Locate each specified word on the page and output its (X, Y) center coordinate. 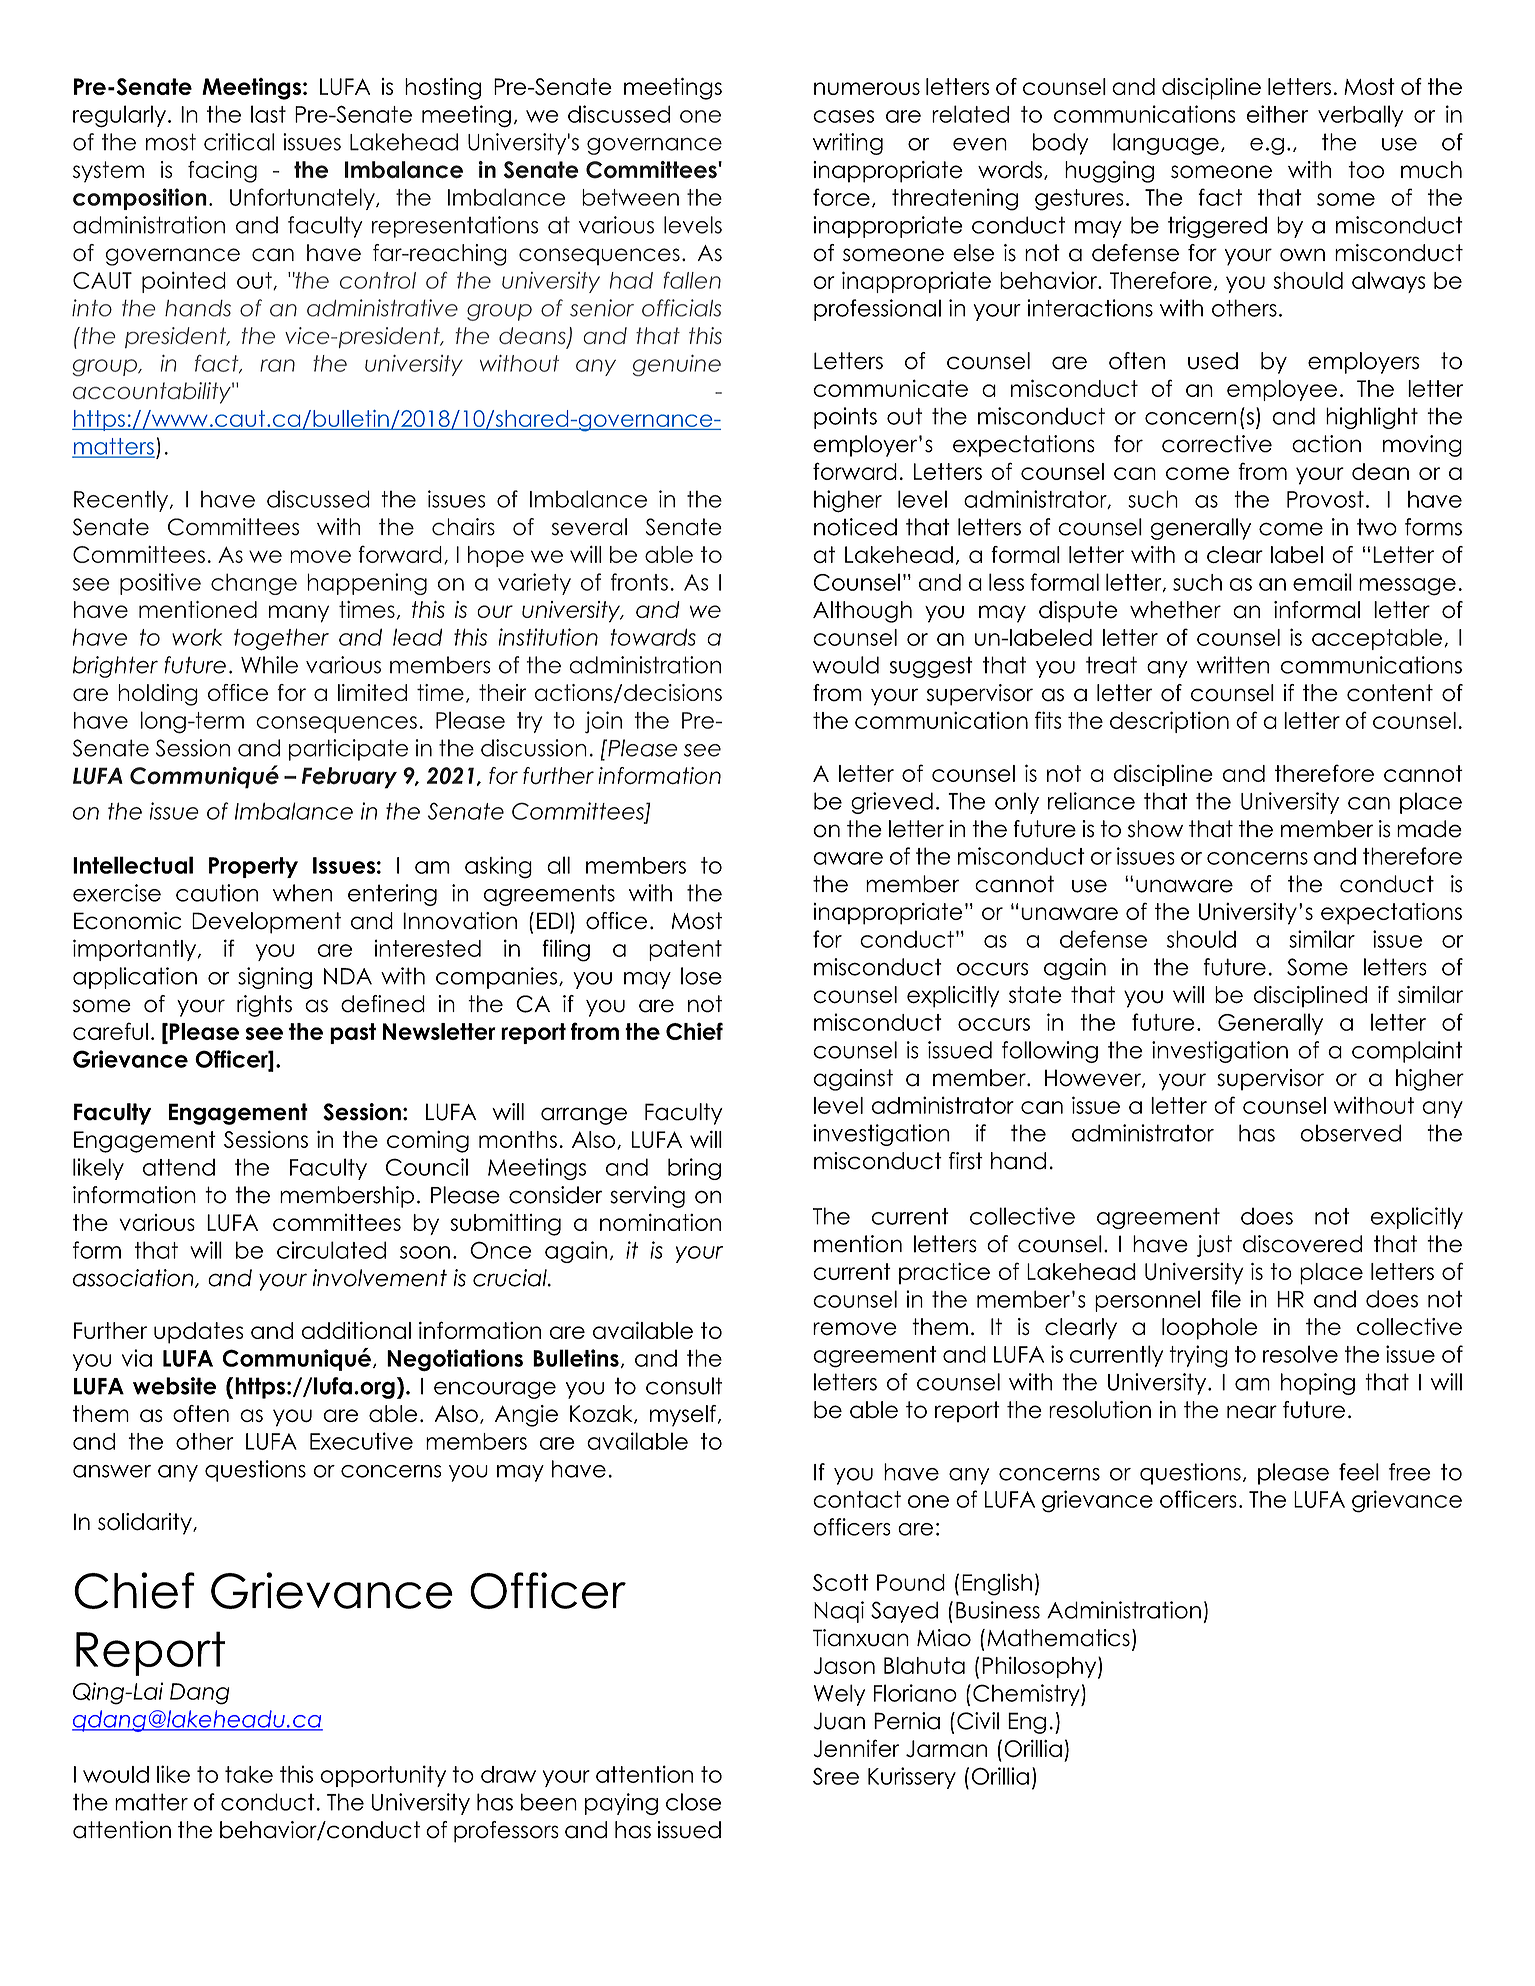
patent (685, 950)
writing (848, 144)
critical (239, 142)
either (1277, 114)
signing (275, 978)
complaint (1407, 1052)
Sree (836, 1776)
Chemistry (1027, 1695)
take (249, 1774)
